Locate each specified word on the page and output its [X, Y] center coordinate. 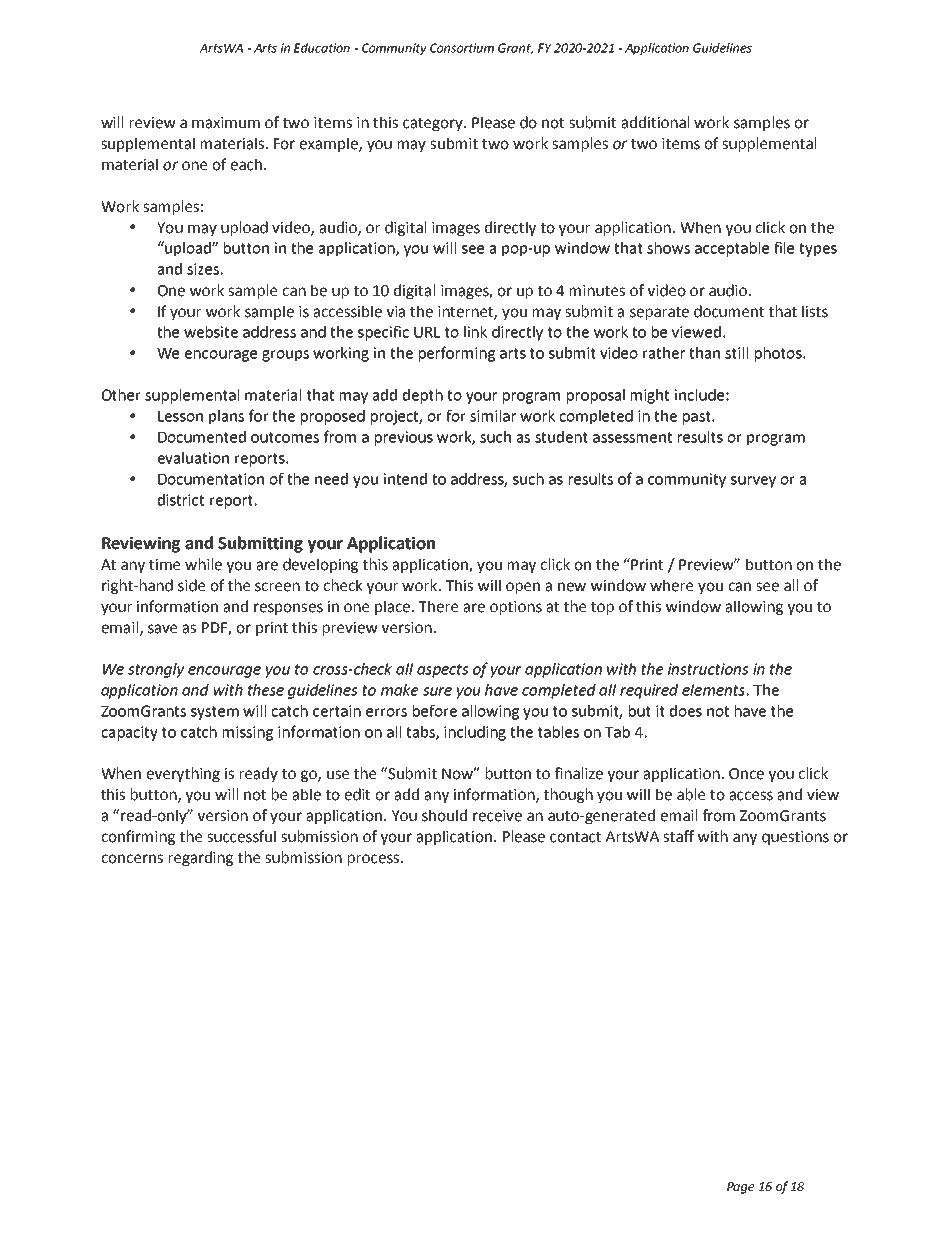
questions [795, 838]
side [191, 585]
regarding [201, 858]
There [438, 606]
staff [678, 836]
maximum [226, 123]
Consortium [462, 48]
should [444, 815]
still [736, 353]
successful [241, 836]
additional [655, 122]
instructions [708, 669]
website [211, 332]
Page [741, 1188]
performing [457, 354]
